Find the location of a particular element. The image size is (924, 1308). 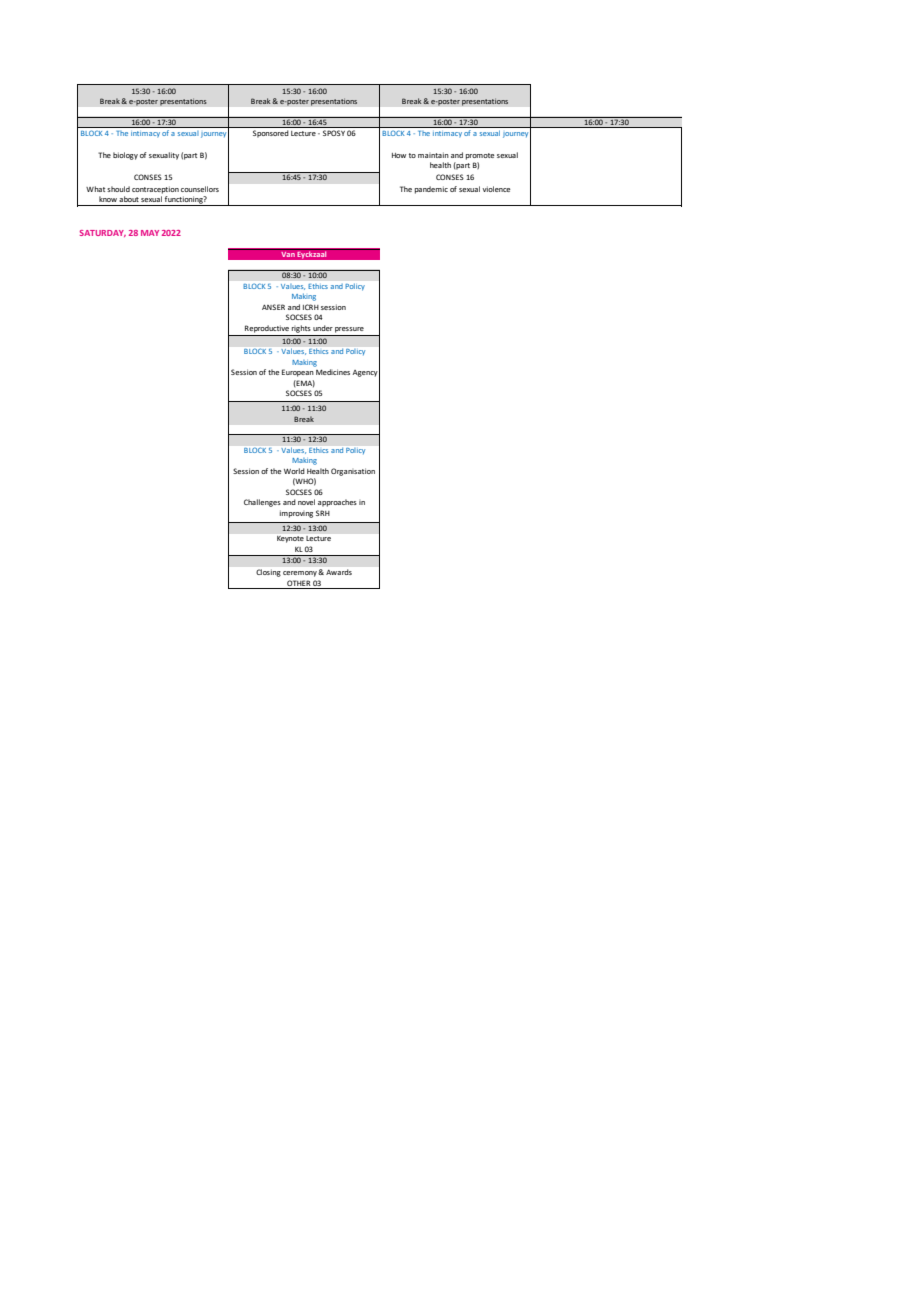

ceremony is located at coordinates (301, 574).
